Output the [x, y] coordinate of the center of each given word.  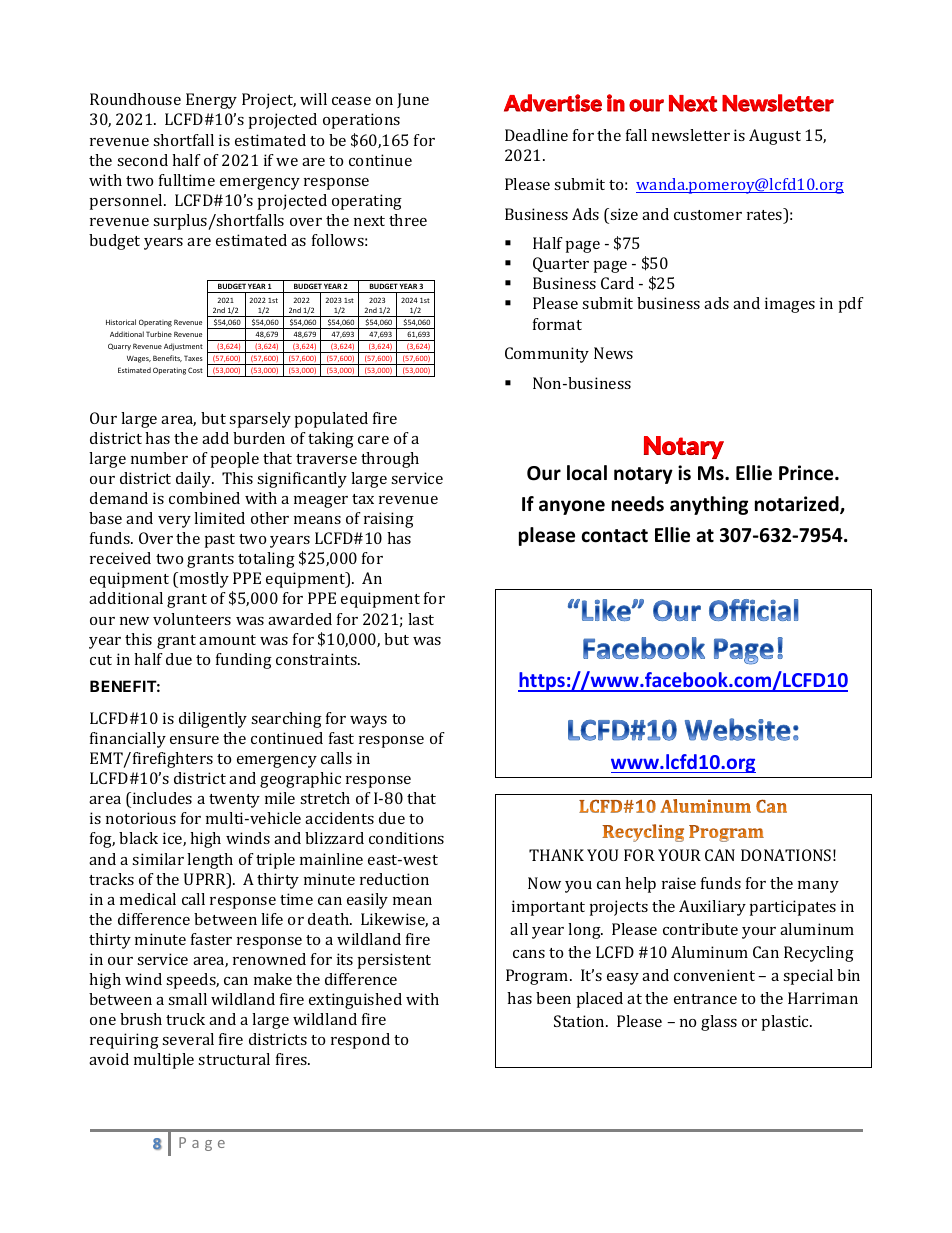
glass [719, 1023]
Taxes [193, 358]
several [188, 1039]
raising [389, 520]
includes [161, 798]
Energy [211, 101]
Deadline [536, 135]
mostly [204, 580]
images [790, 305]
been [553, 998]
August [775, 137]
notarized [798, 505]
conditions [406, 838]
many [818, 887]
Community [547, 355]
